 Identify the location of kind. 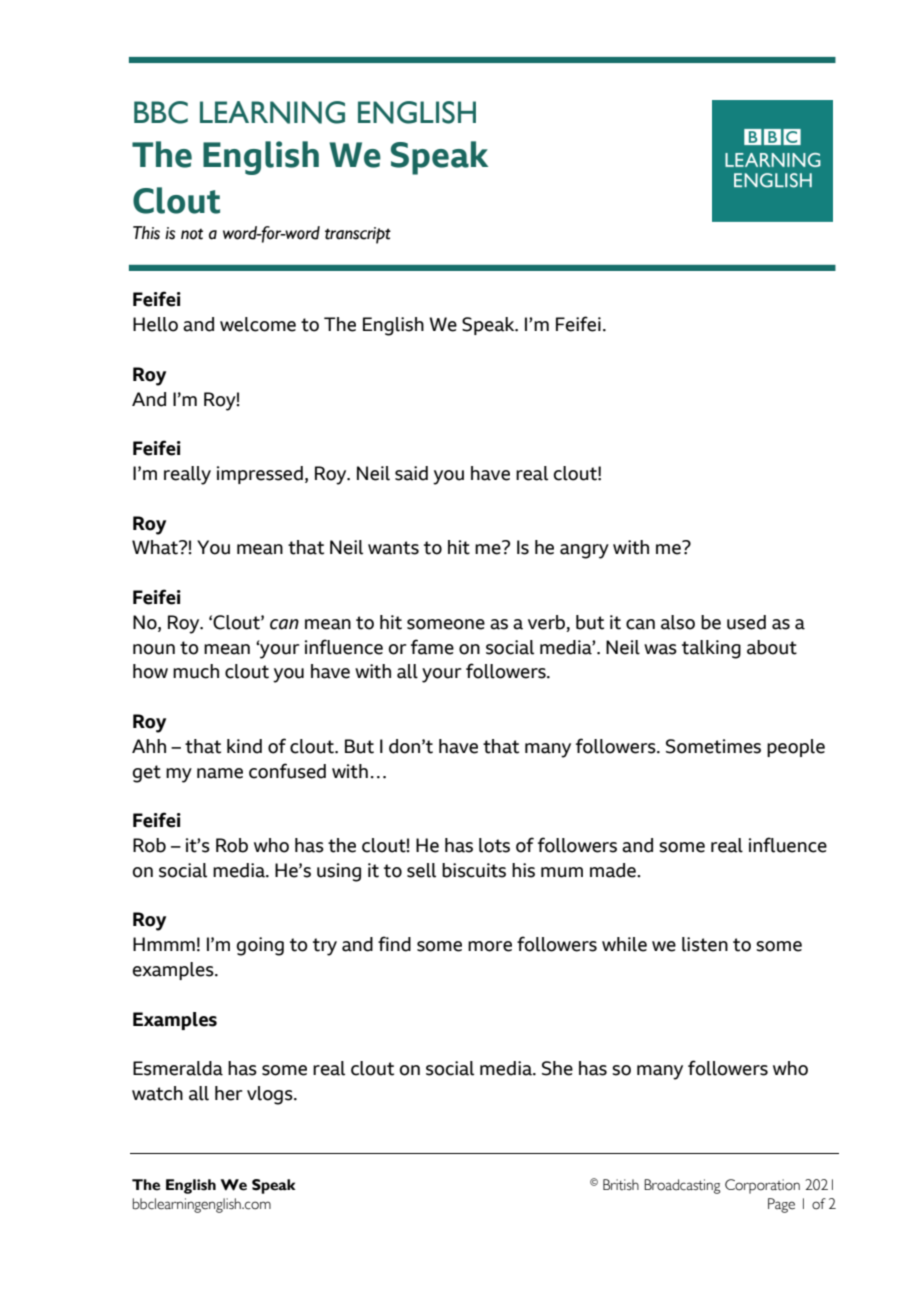
(244, 746).
